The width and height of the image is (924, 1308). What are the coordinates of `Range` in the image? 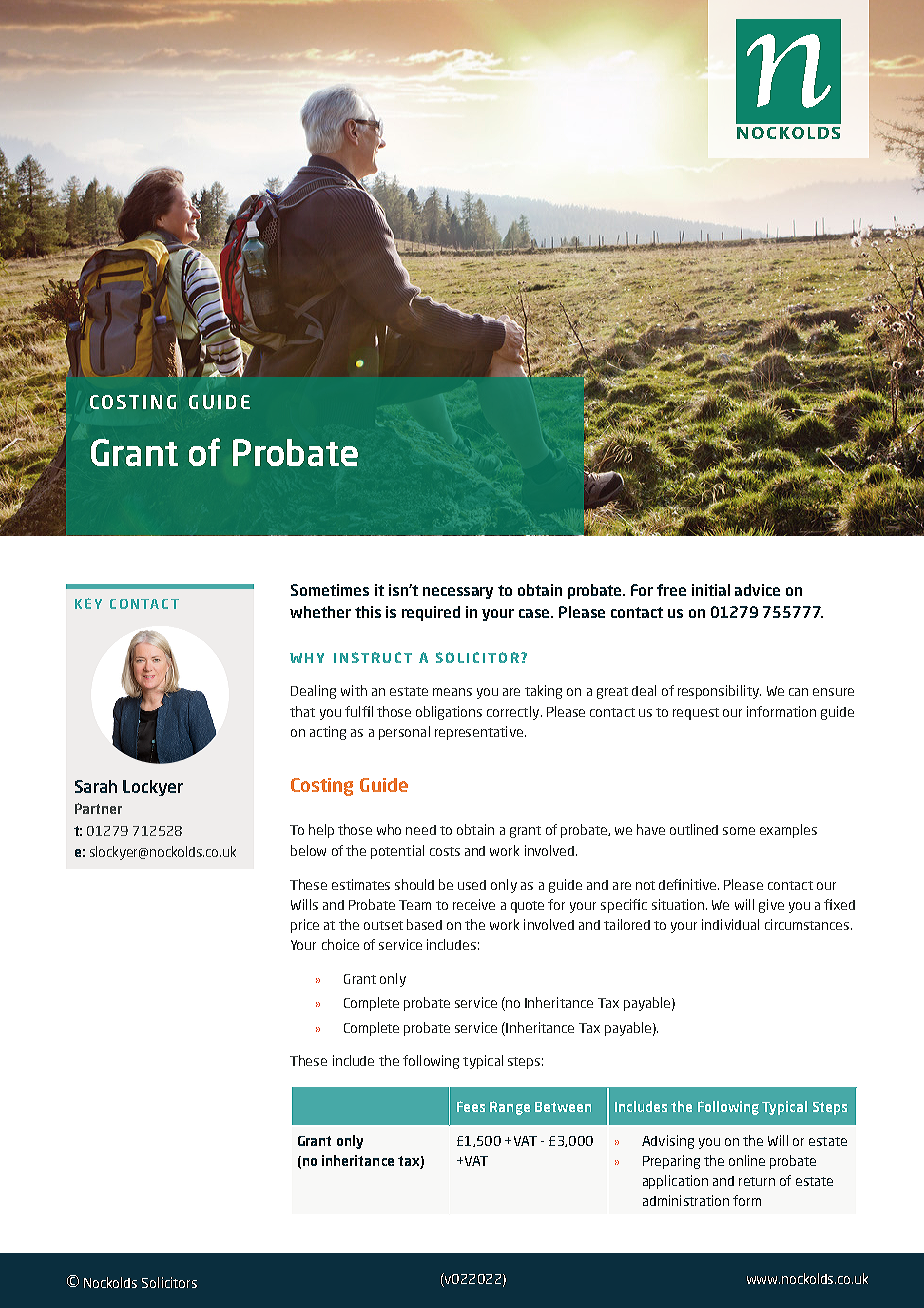 It's located at (510, 1108).
